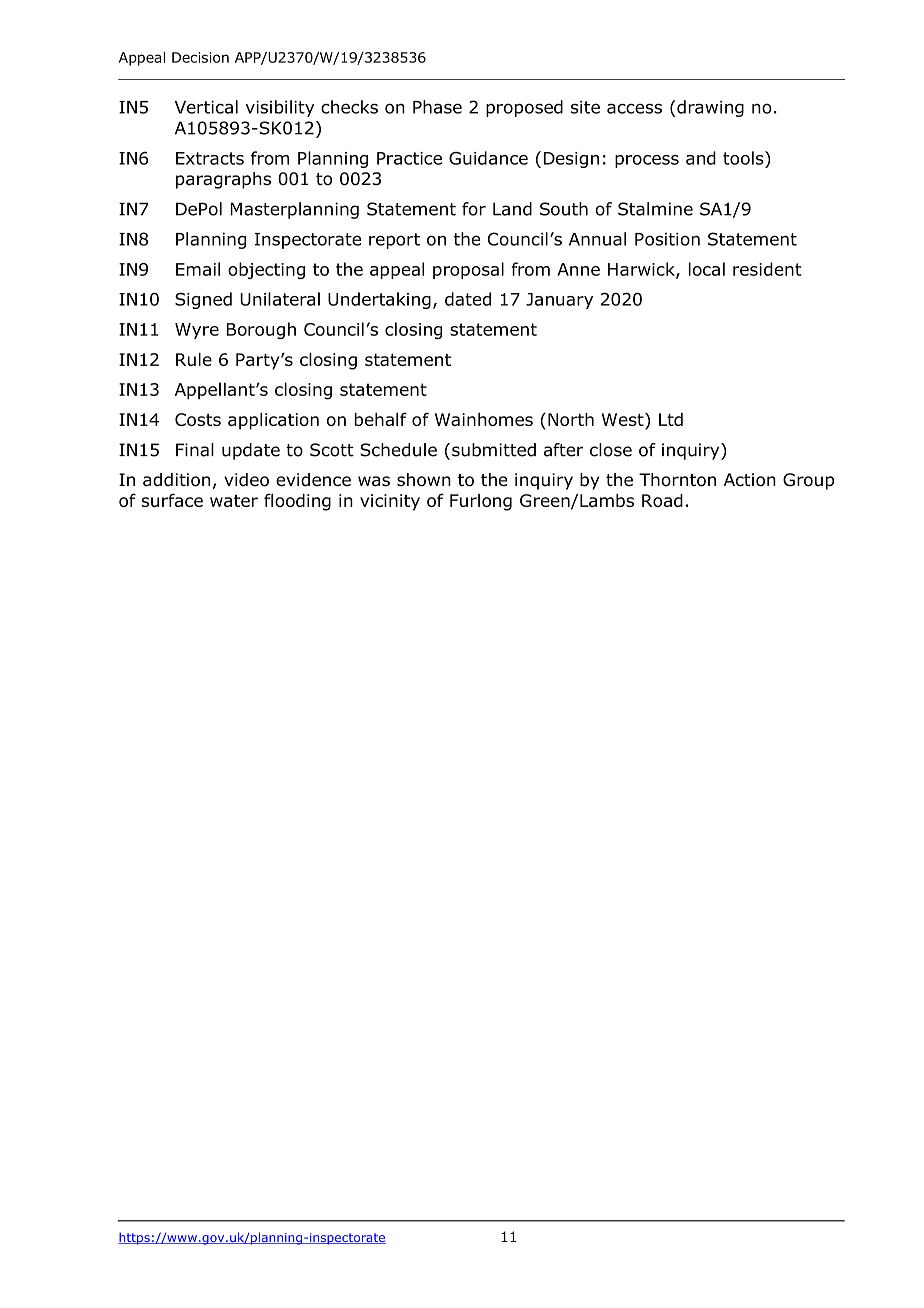  Describe the element at coordinates (200, 57) in the document. I see `Decision` at that location.
